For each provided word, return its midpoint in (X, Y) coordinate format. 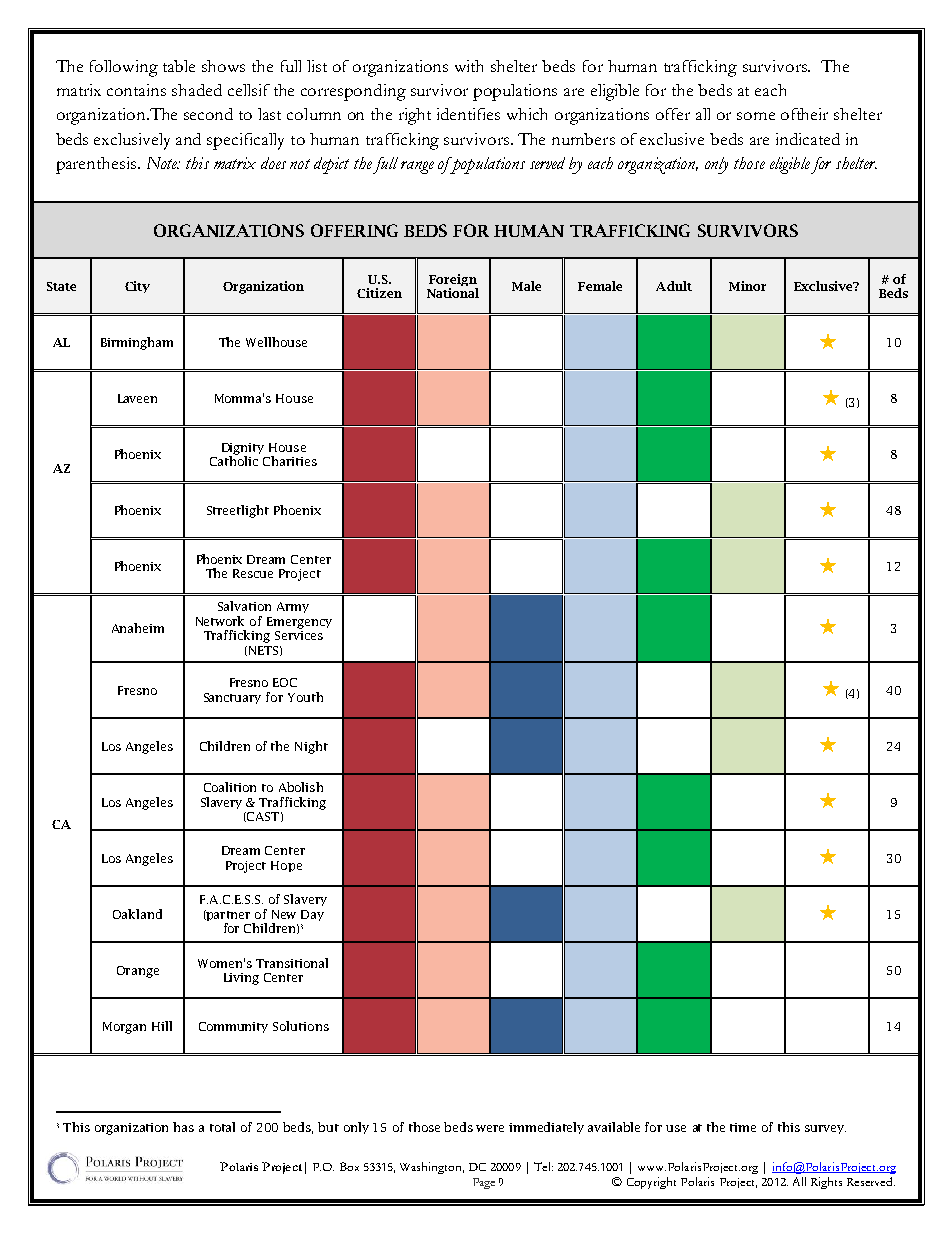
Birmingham (137, 343)
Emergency (299, 623)
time (743, 1127)
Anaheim (138, 628)
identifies (468, 114)
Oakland (137, 914)
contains (136, 90)
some (756, 116)
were (490, 1128)
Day (312, 915)
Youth (305, 697)
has (183, 1127)
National (453, 293)
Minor (747, 286)
